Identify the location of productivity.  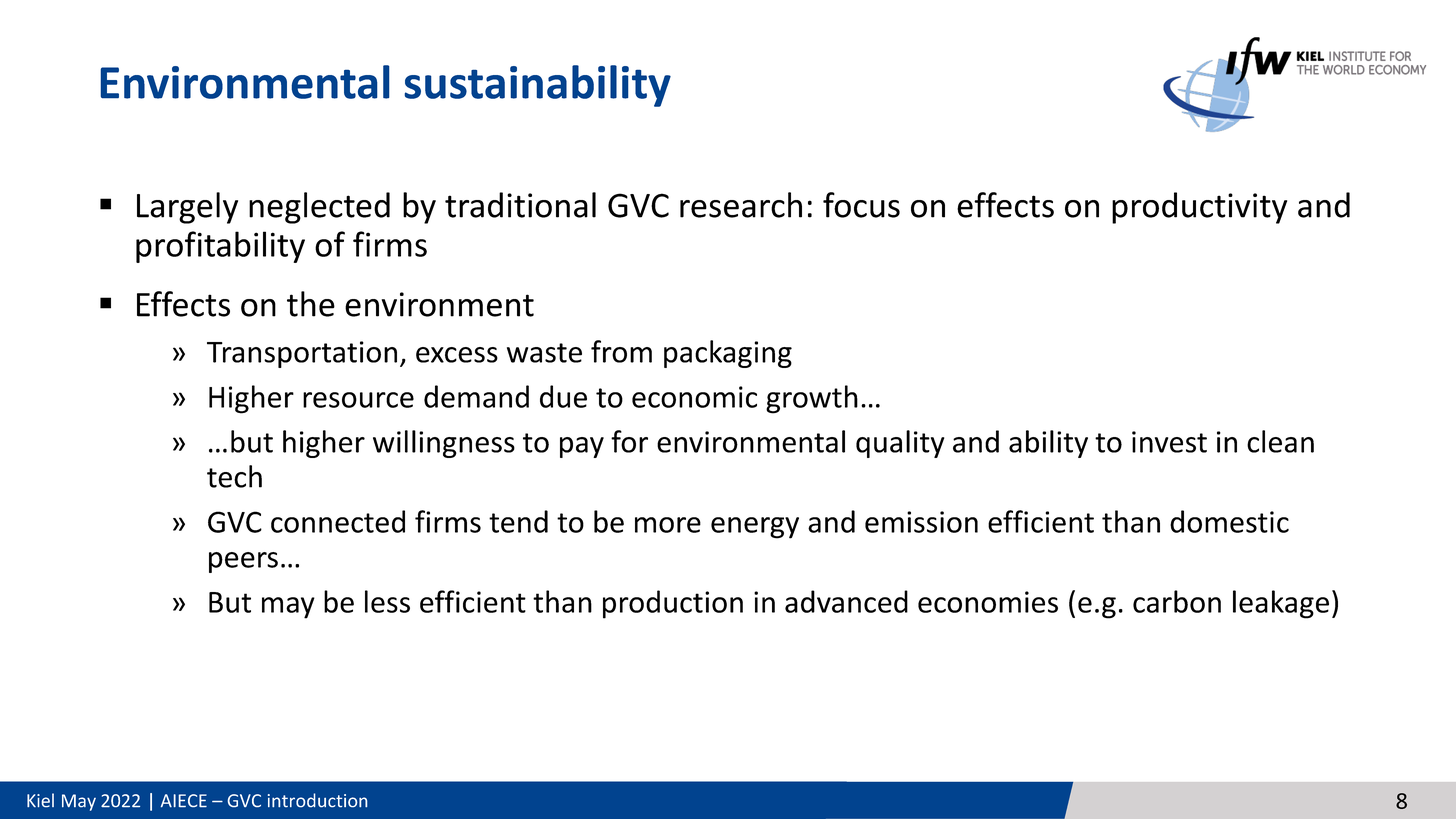
(1199, 208).
